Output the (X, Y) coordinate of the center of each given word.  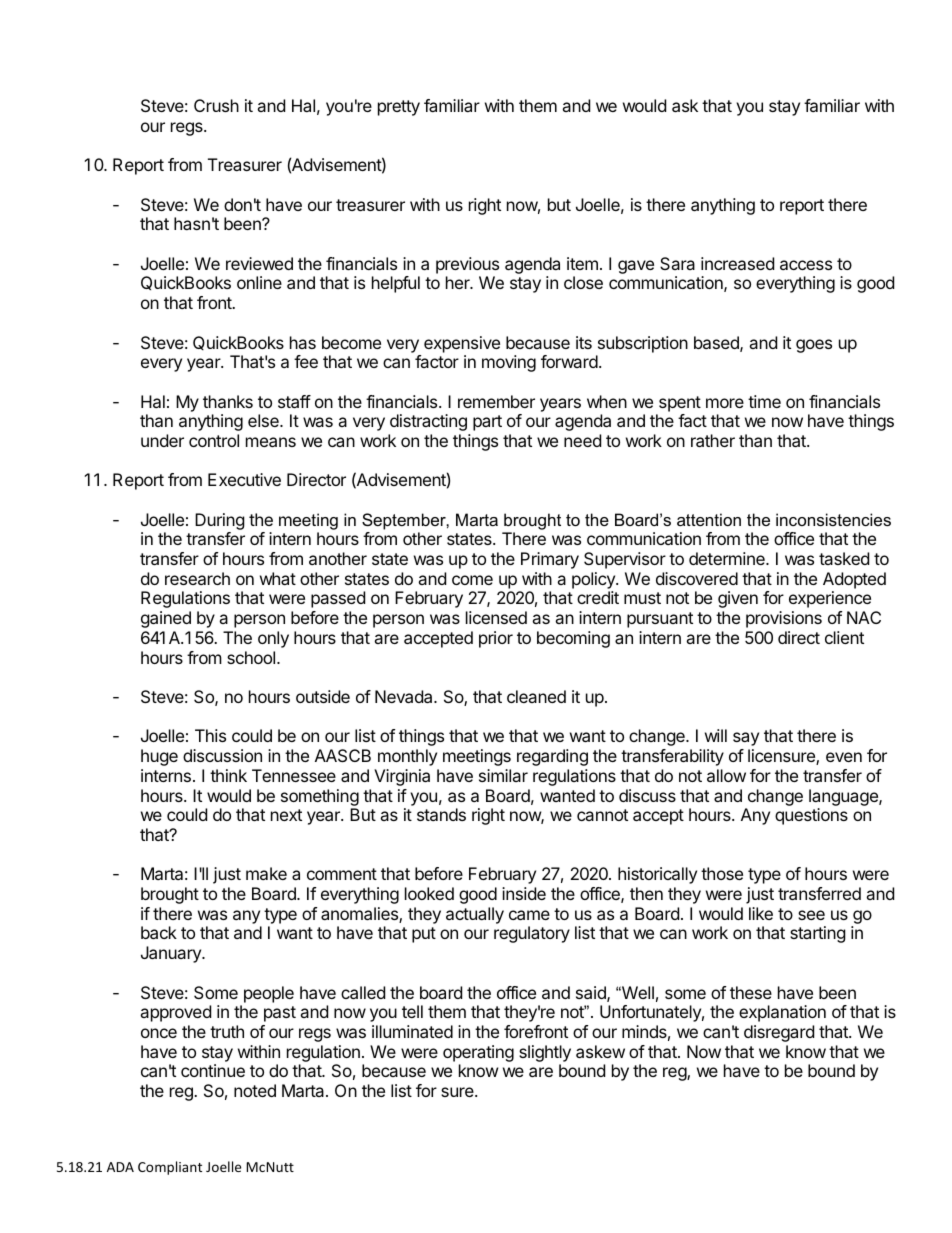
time (764, 401)
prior (496, 639)
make (266, 873)
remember (496, 401)
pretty (399, 108)
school (252, 657)
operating (478, 1053)
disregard (779, 1033)
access (806, 265)
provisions (784, 619)
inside (524, 893)
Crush (216, 105)
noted (255, 1090)
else (264, 420)
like (761, 913)
